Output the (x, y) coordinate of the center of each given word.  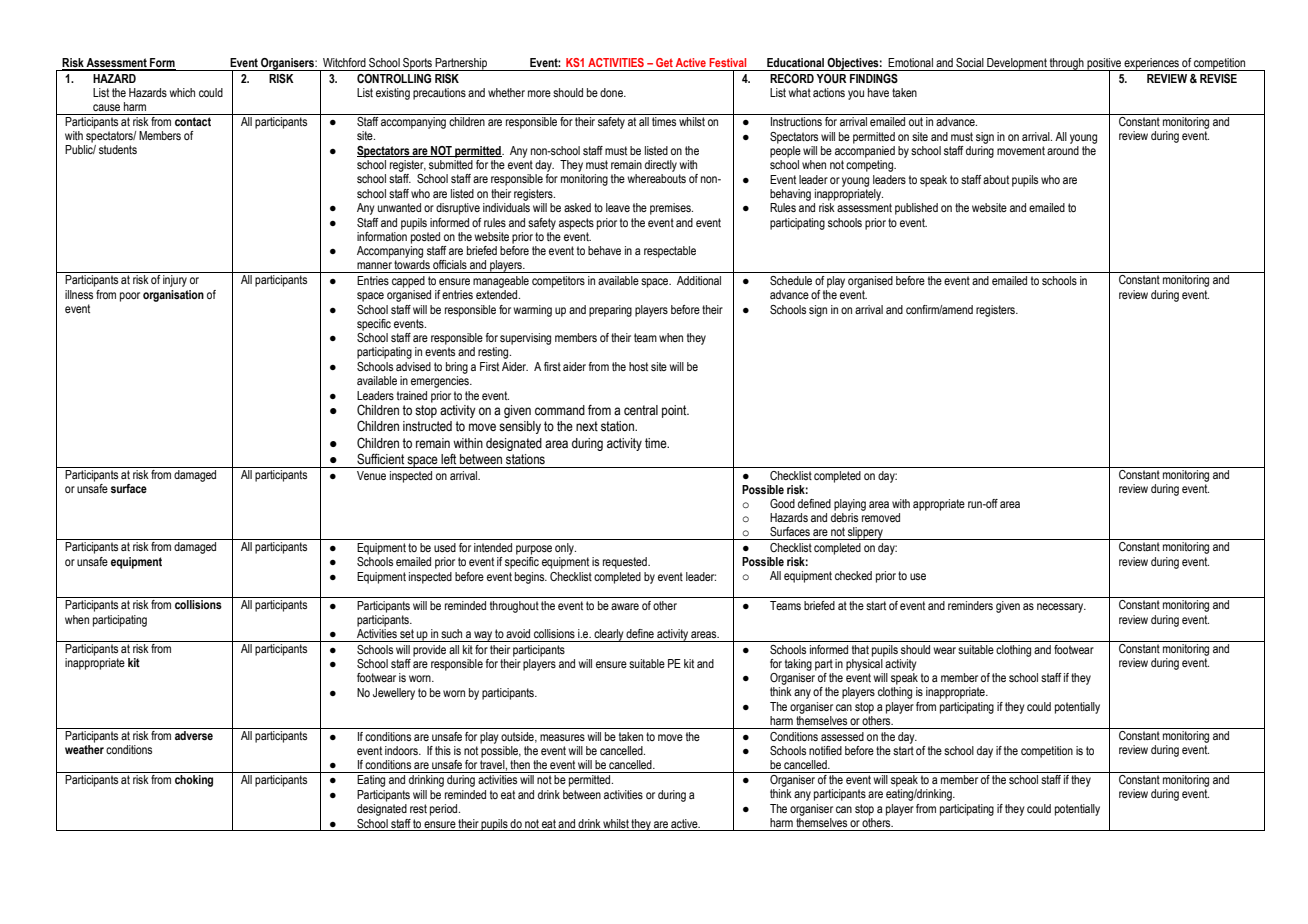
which (182, 92)
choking (194, 781)
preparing (610, 311)
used (445, 547)
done (612, 92)
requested (626, 563)
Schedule (791, 280)
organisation (173, 296)
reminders (970, 605)
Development (1017, 64)
